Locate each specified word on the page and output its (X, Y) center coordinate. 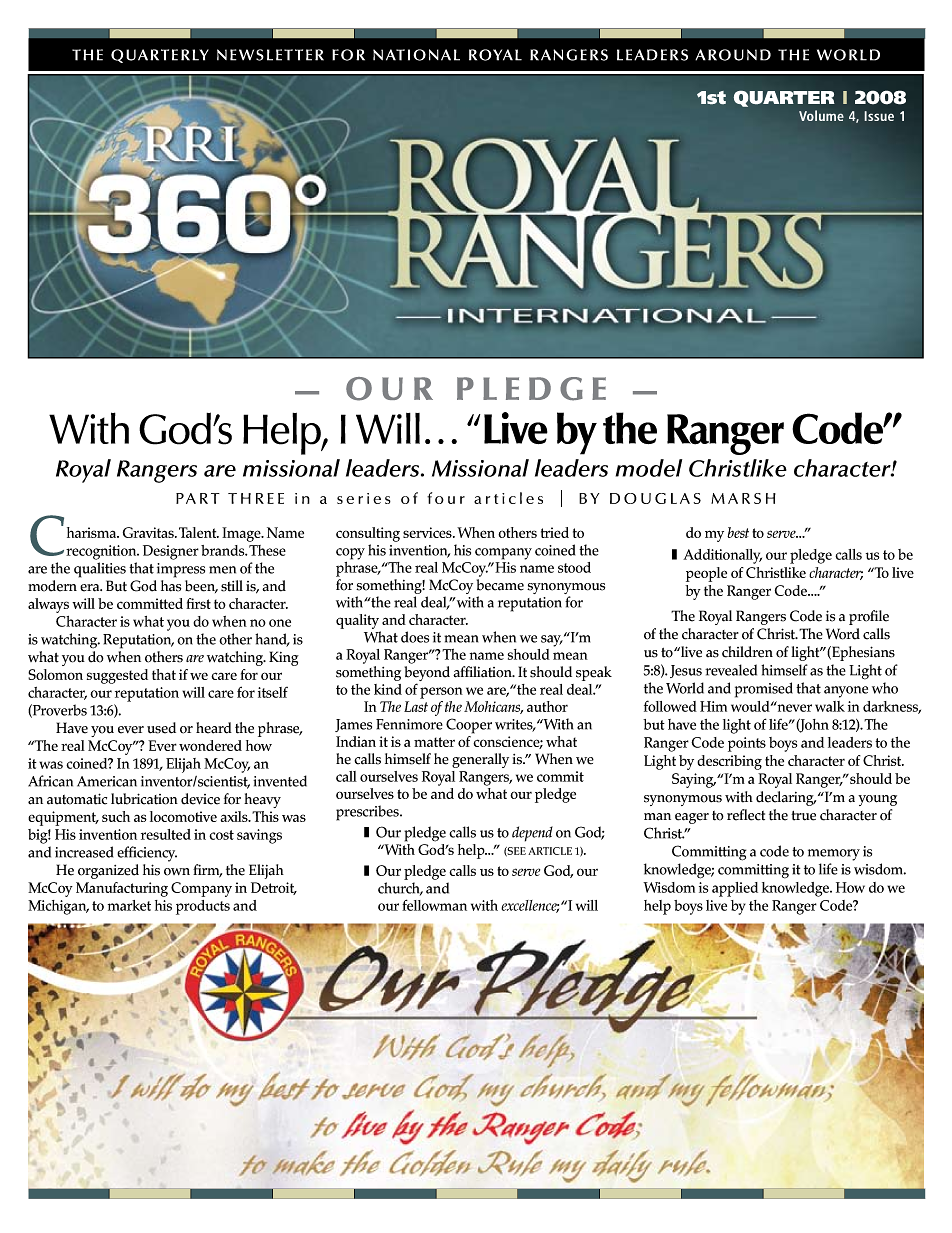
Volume (821, 115)
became (500, 585)
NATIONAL (416, 55)
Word (843, 634)
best (738, 532)
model (649, 468)
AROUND (733, 55)
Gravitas (149, 532)
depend (532, 834)
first (198, 603)
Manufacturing (122, 889)
